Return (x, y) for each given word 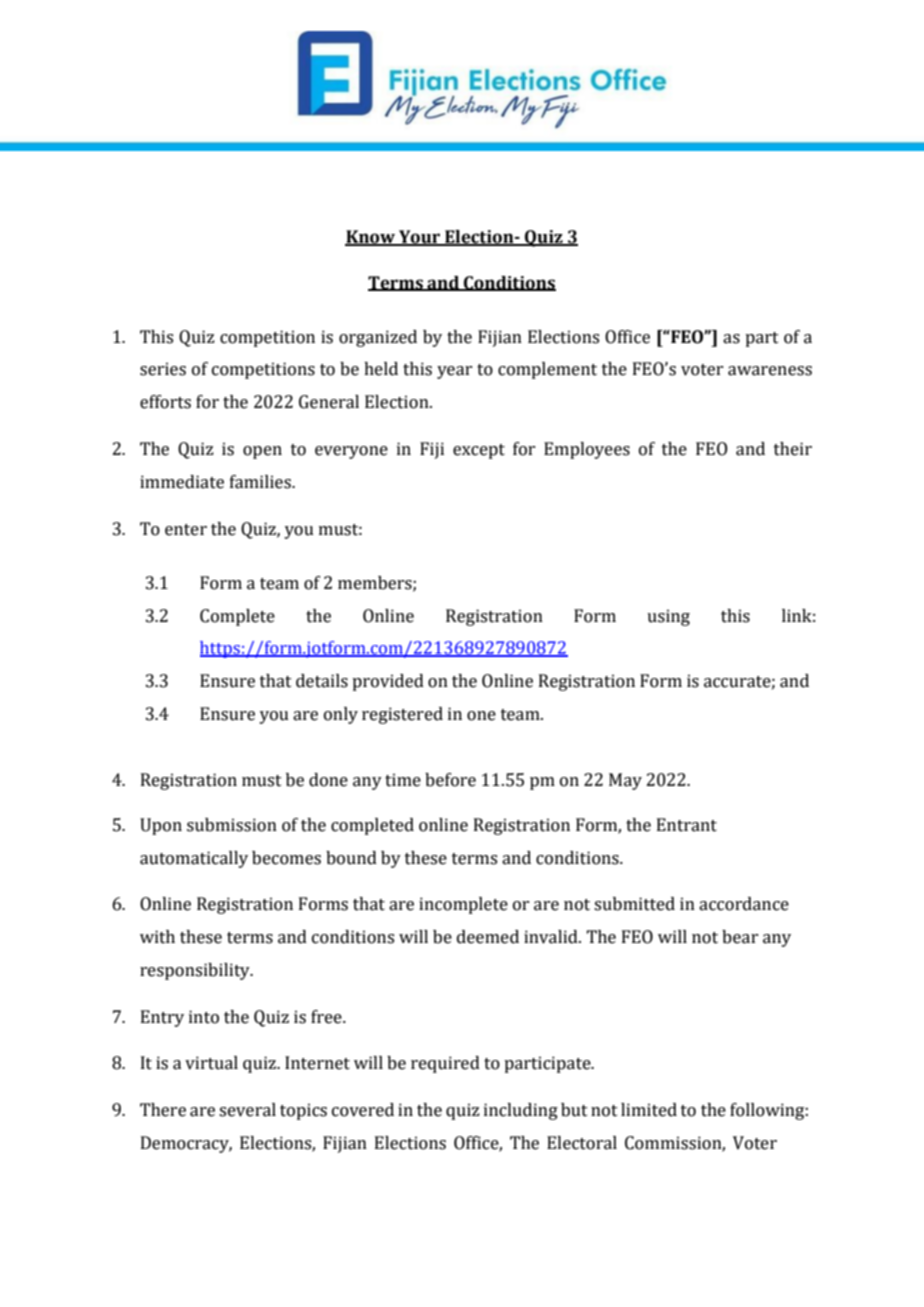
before (450, 780)
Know (371, 238)
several (247, 1110)
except (479, 451)
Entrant (687, 825)
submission (232, 825)
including (521, 1111)
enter (186, 530)
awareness (770, 371)
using (668, 617)
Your (420, 238)
